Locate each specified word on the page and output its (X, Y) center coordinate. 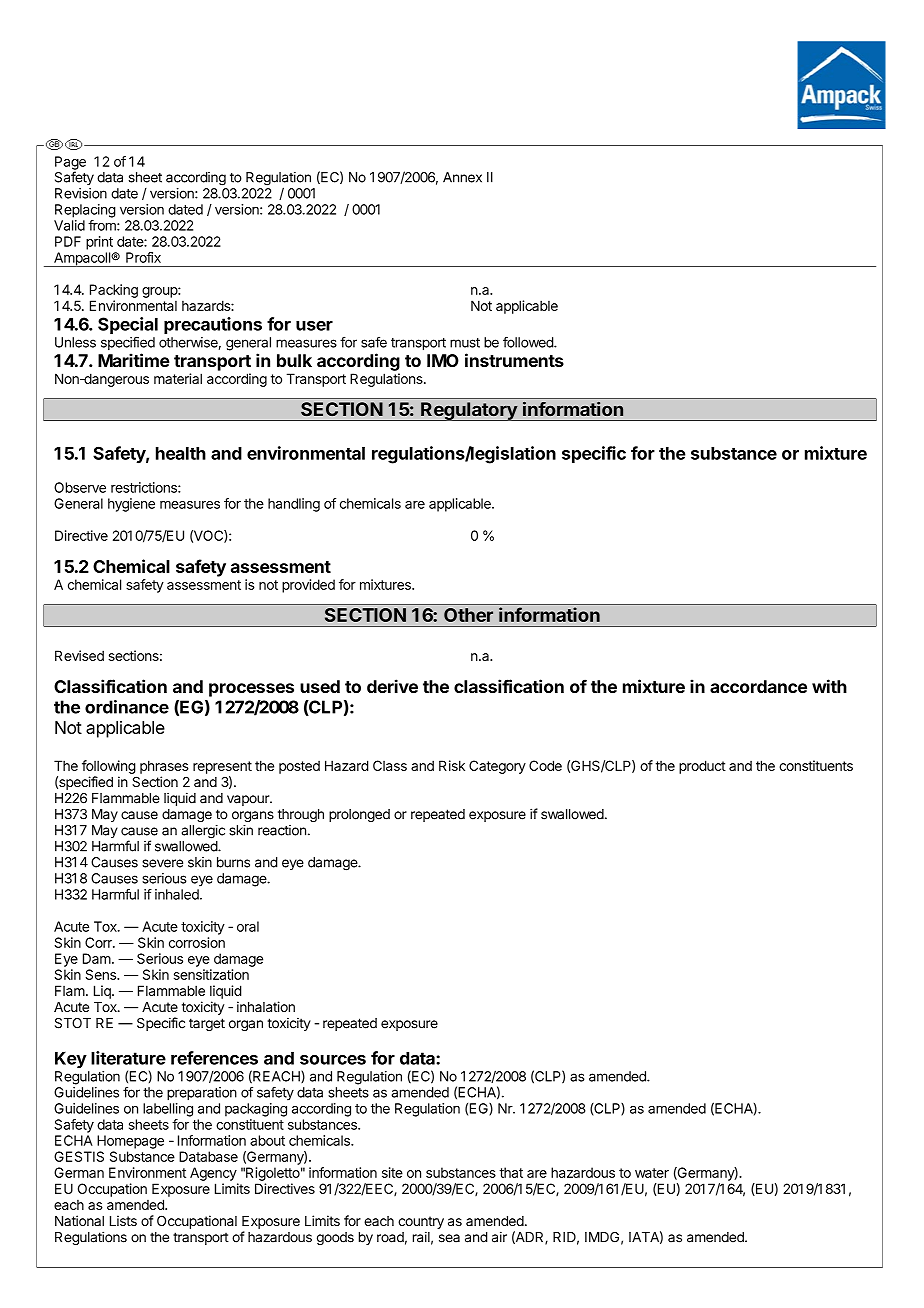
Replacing (85, 211)
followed (529, 342)
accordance (758, 686)
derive (392, 686)
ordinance (127, 707)
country (421, 1222)
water (652, 1173)
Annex (462, 177)
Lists (123, 1220)
